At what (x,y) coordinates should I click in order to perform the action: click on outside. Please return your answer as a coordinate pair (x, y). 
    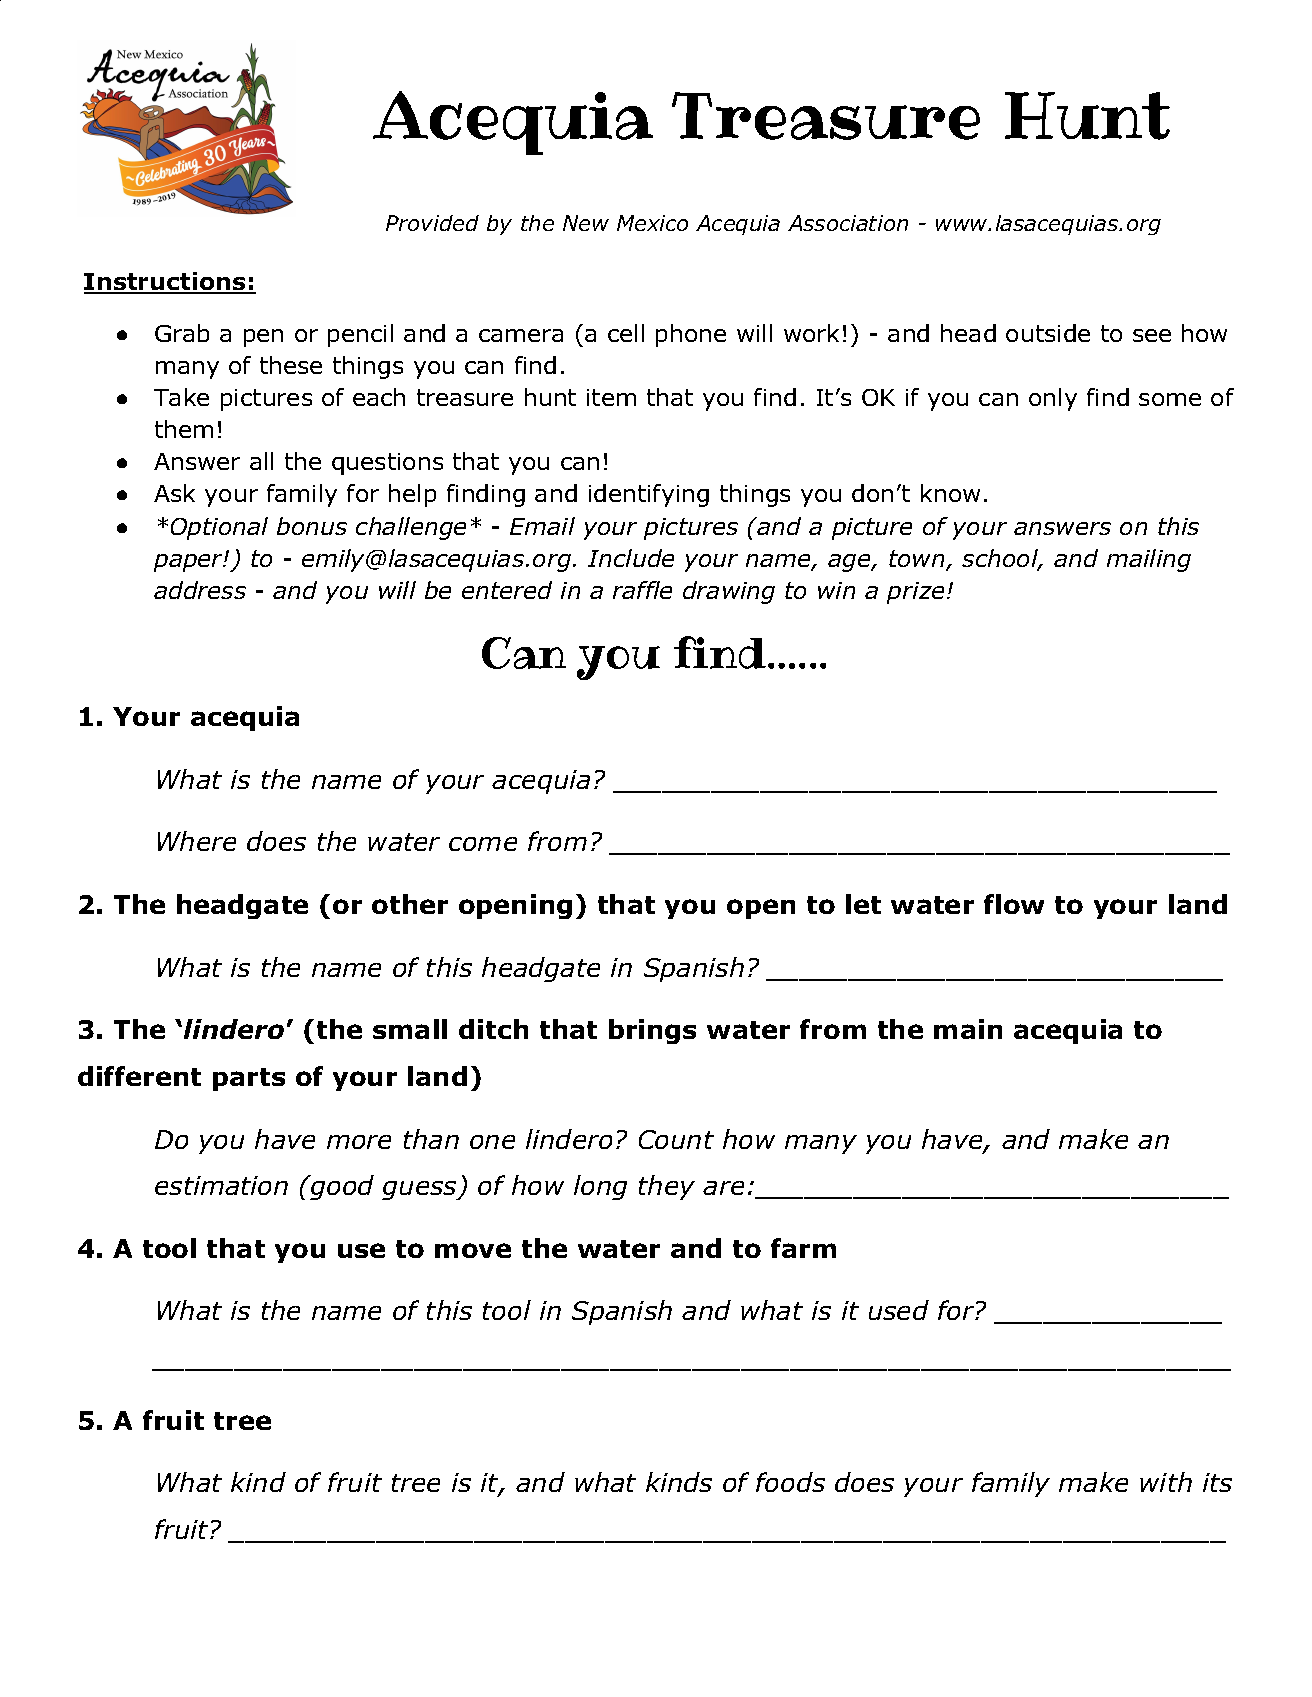
    Looking at the image, I should click on (1048, 333).
